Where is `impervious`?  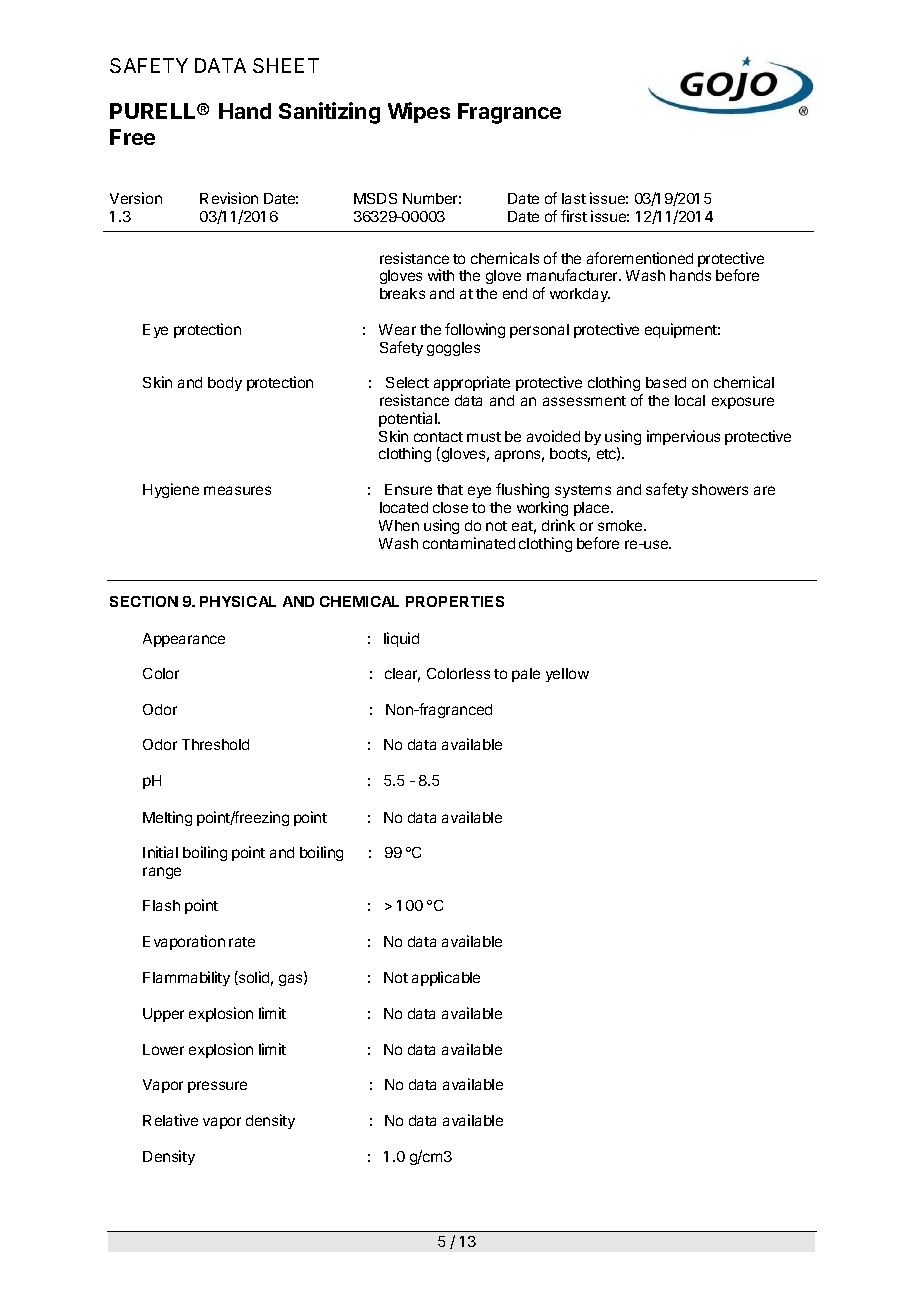
impervious is located at coordinates (683, 437).
